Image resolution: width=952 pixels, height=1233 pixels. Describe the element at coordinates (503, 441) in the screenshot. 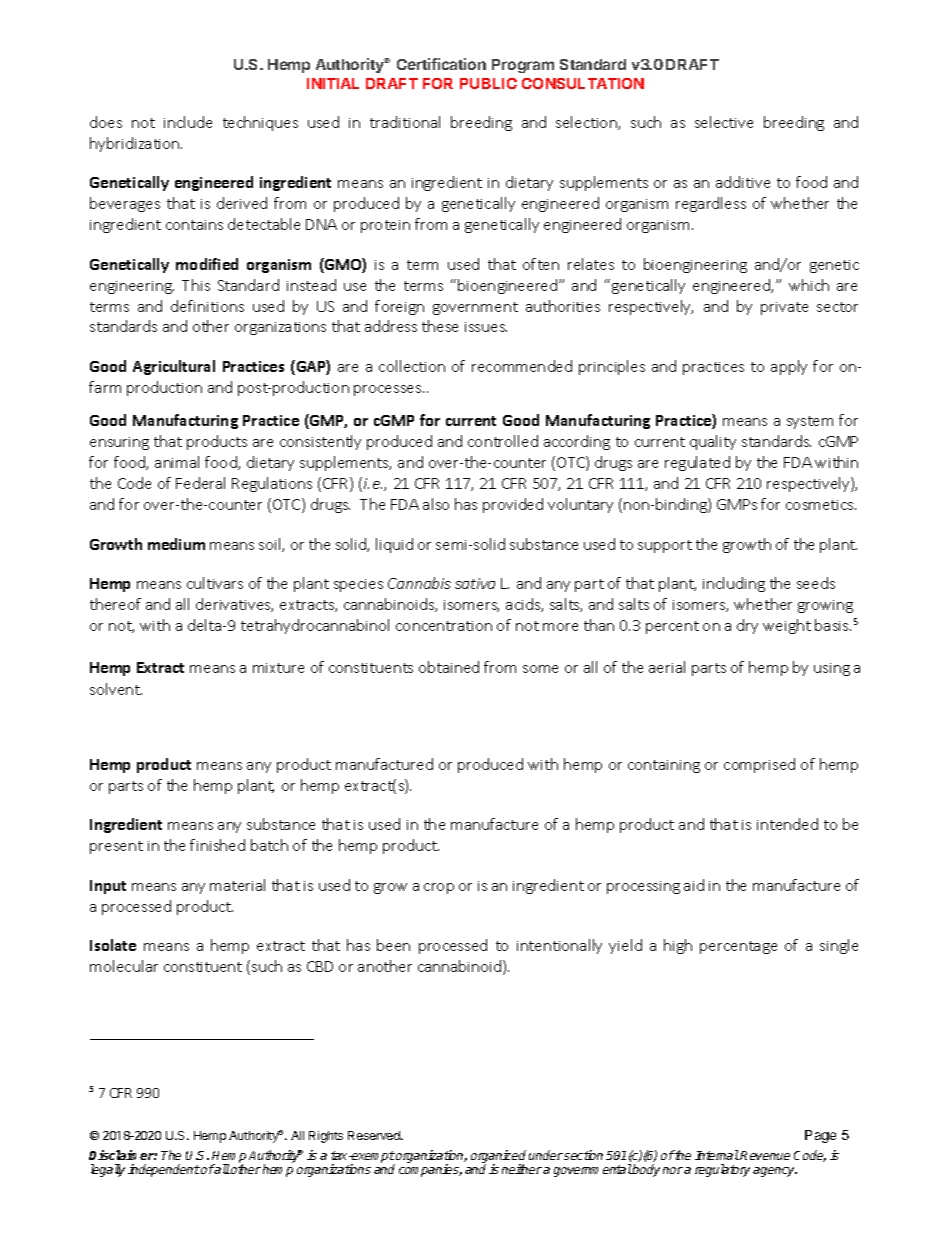

I see `controlled` at that location.
